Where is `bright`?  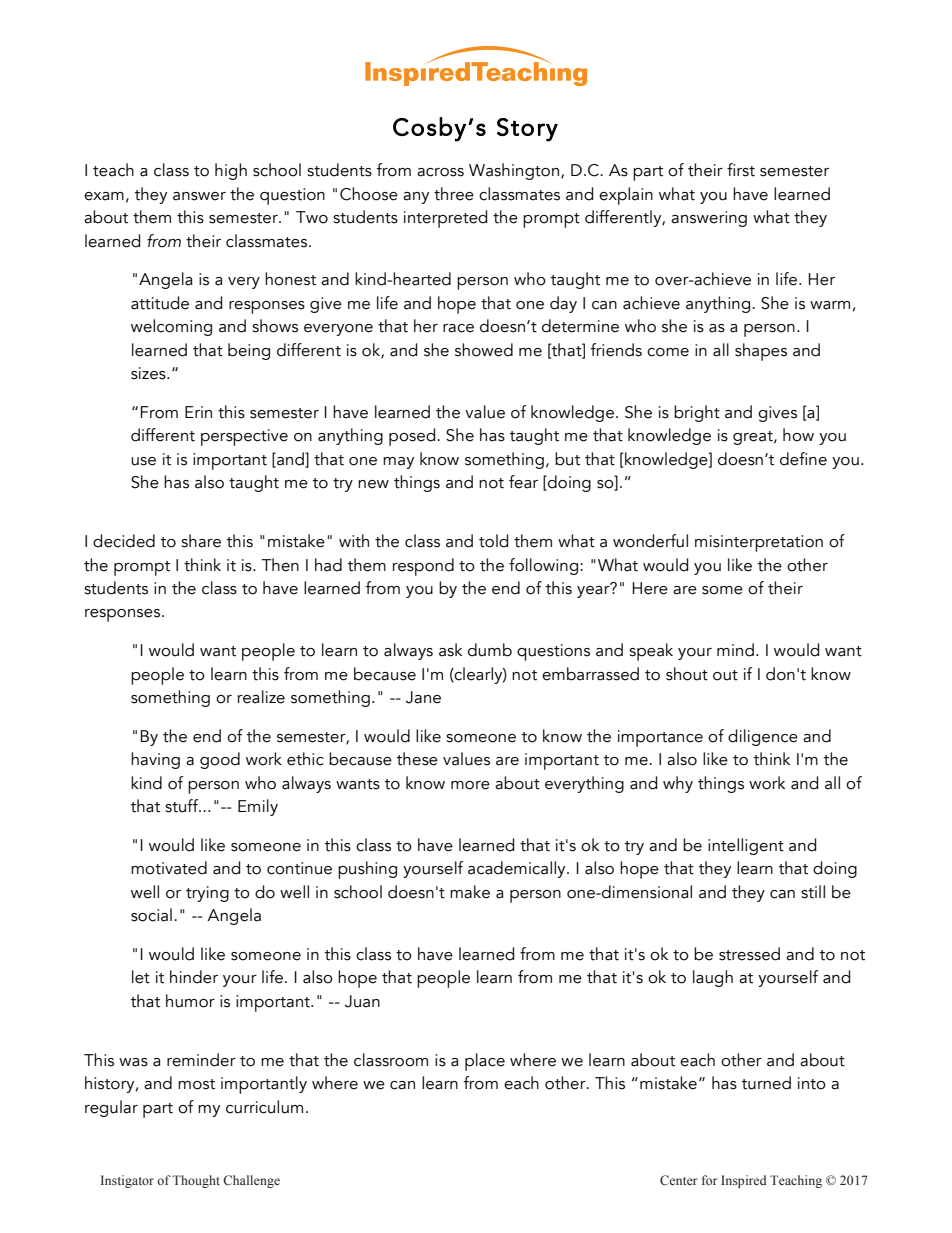
bright is located at coordinates (697, 413).
